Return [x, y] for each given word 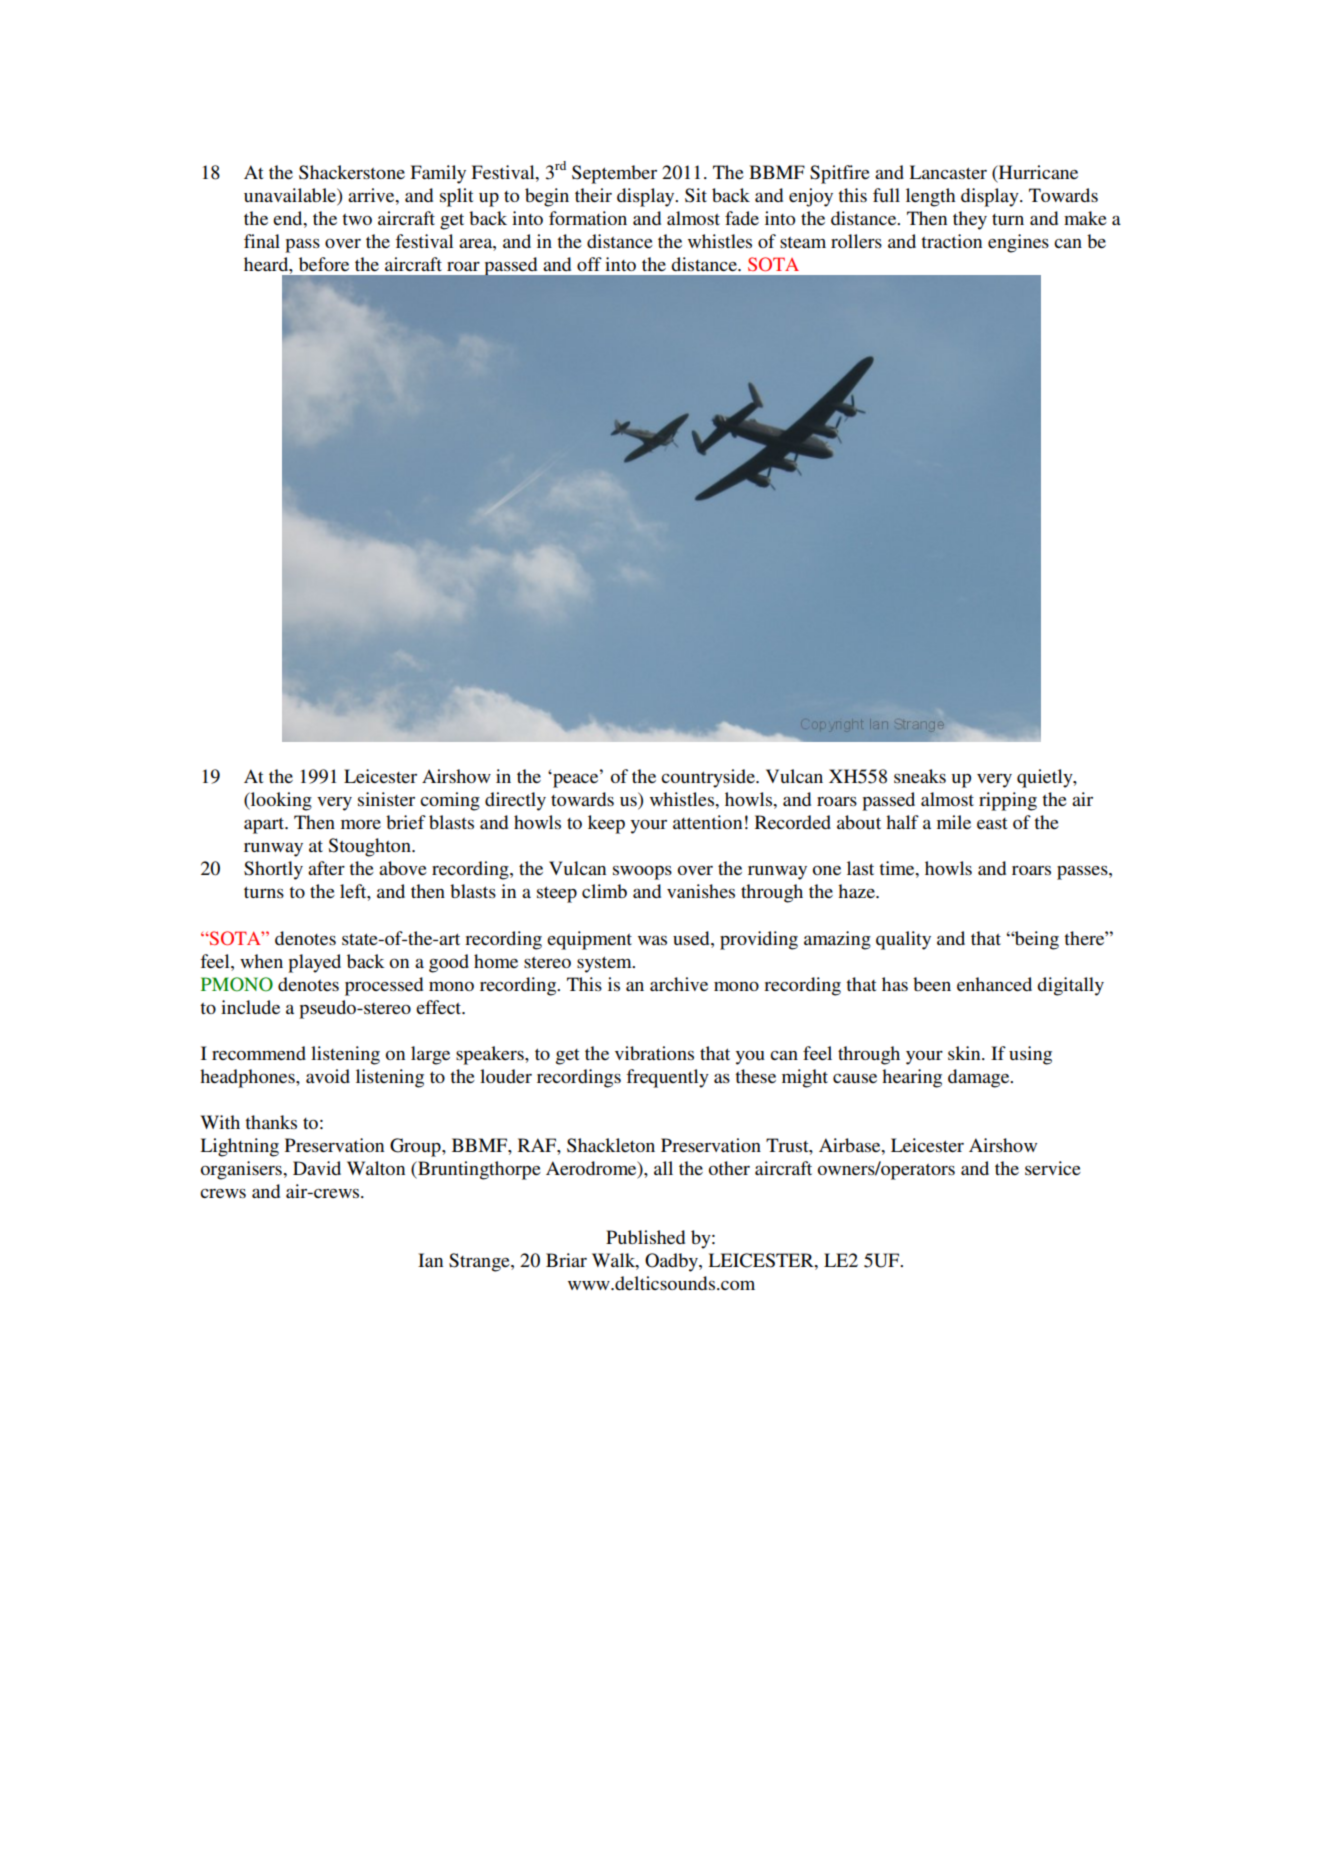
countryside [709, 778]
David [317, 1168]
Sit [696, 195]
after [326, 868]
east [992, 823]
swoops [642, 873]
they [970, 220]
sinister [386, 799]
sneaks [920, 776]
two [357, 219]
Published [645, 1237]
